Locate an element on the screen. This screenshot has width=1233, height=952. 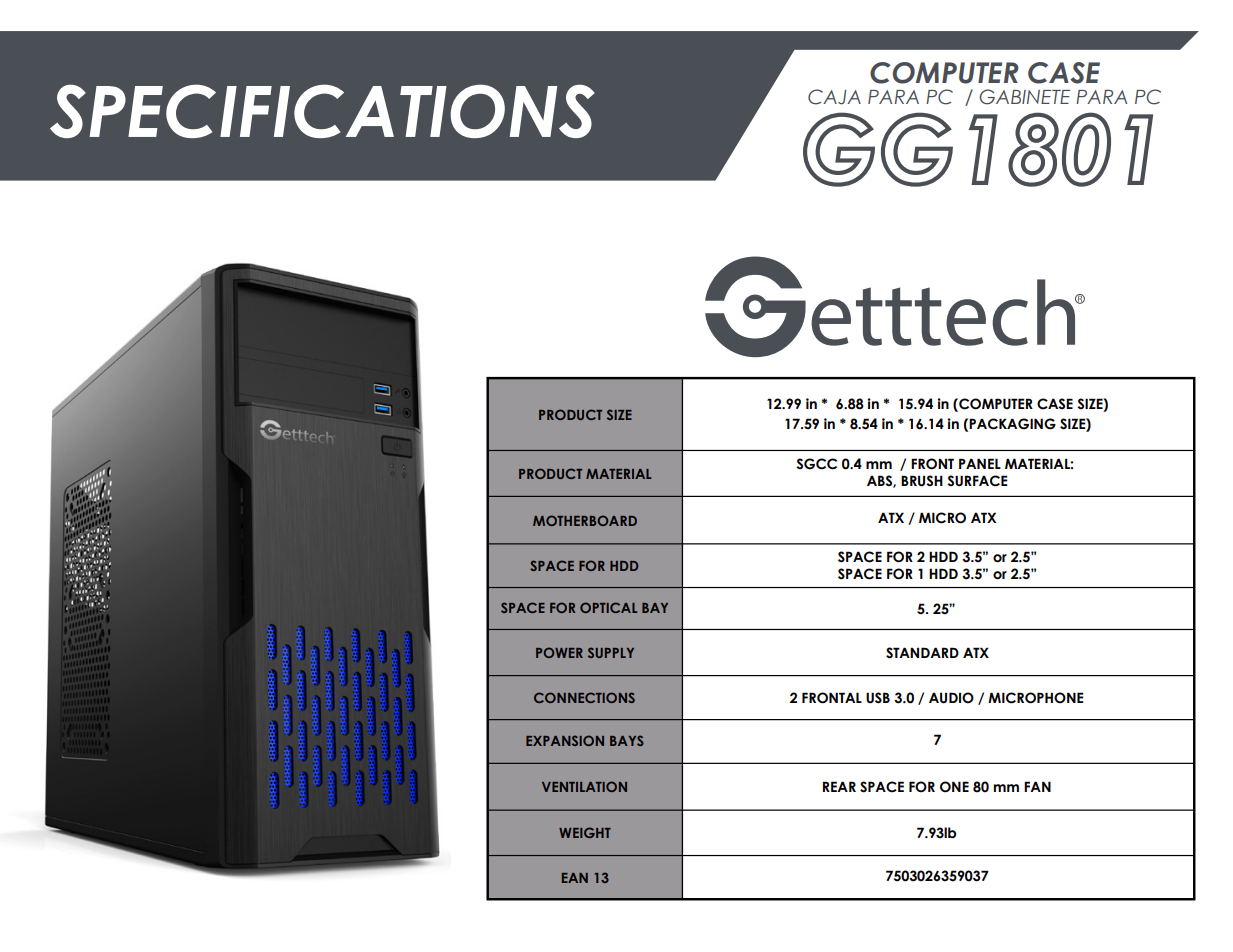
PANEL is located at coordinates (980, 463).
